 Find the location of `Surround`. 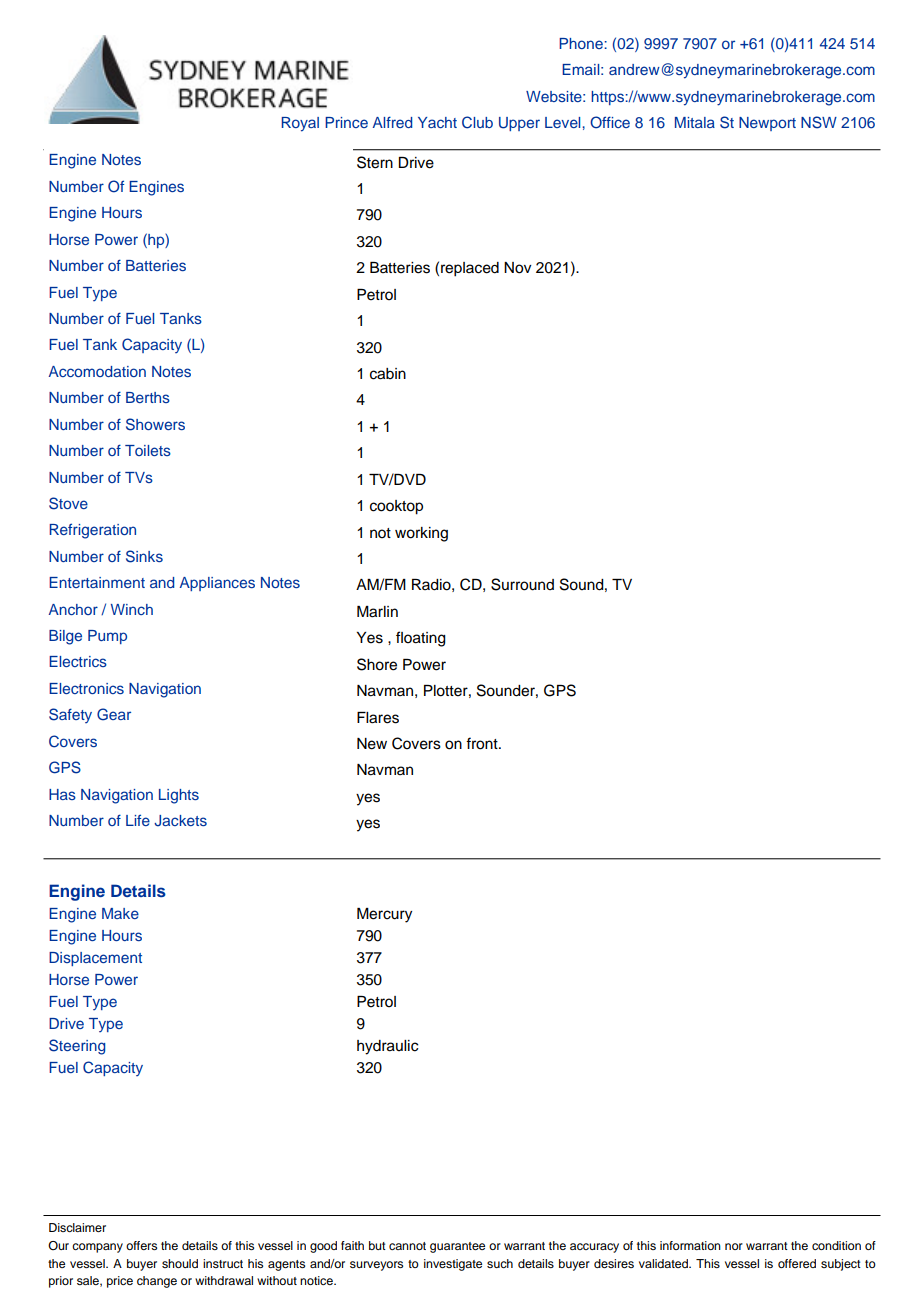

Surround is located at coordinates (522, 584).
